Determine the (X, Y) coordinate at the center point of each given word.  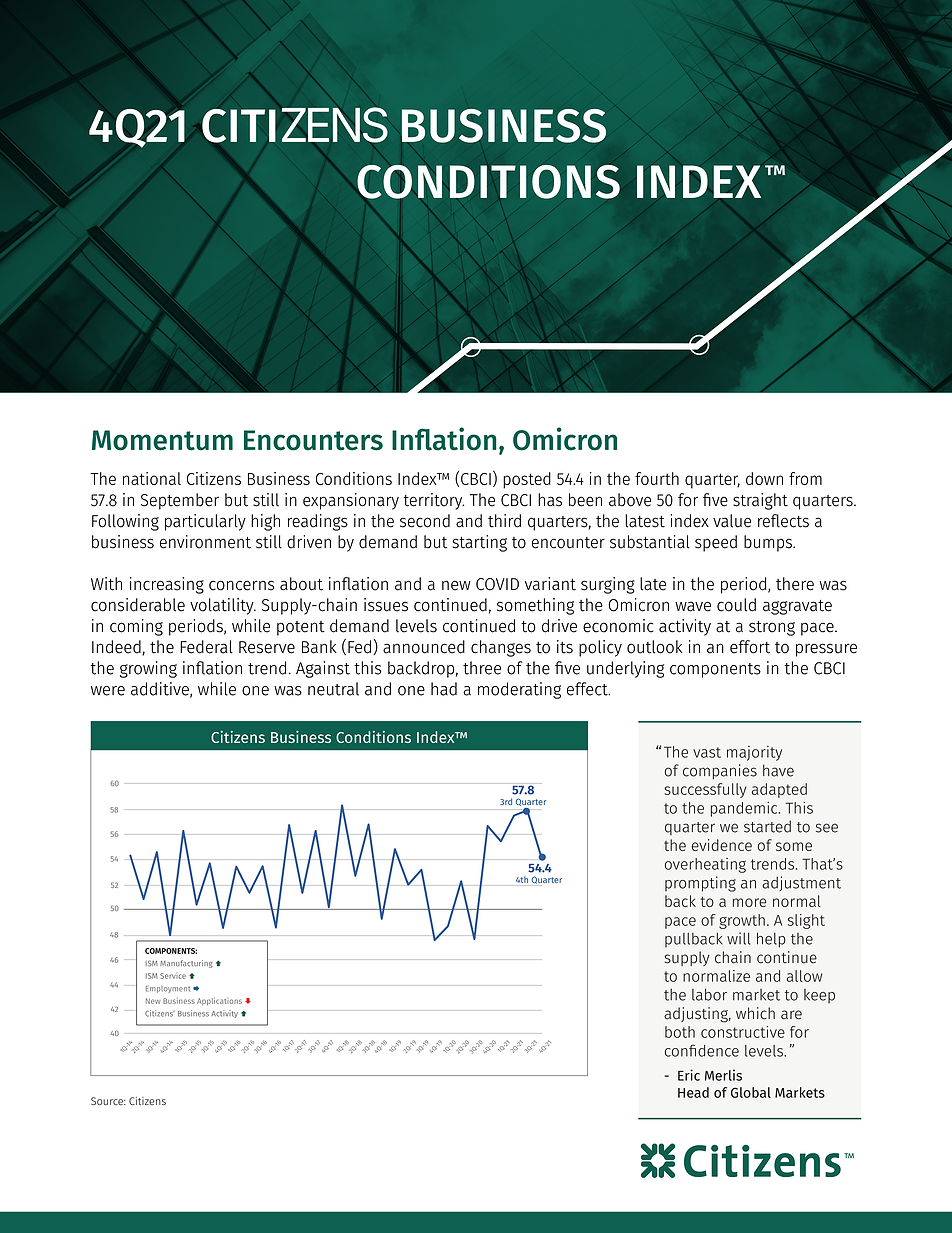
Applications (219, 1001)
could (736, 605)
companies (720, 771)
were (108, 691)
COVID (497, 584)
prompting (700, 884)
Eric (689, 1075)
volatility (223, 606)
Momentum (162, 440)
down (764, 478)
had (444, 689)
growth (742, 921)
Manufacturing (186, 964)
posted (527, 480)
